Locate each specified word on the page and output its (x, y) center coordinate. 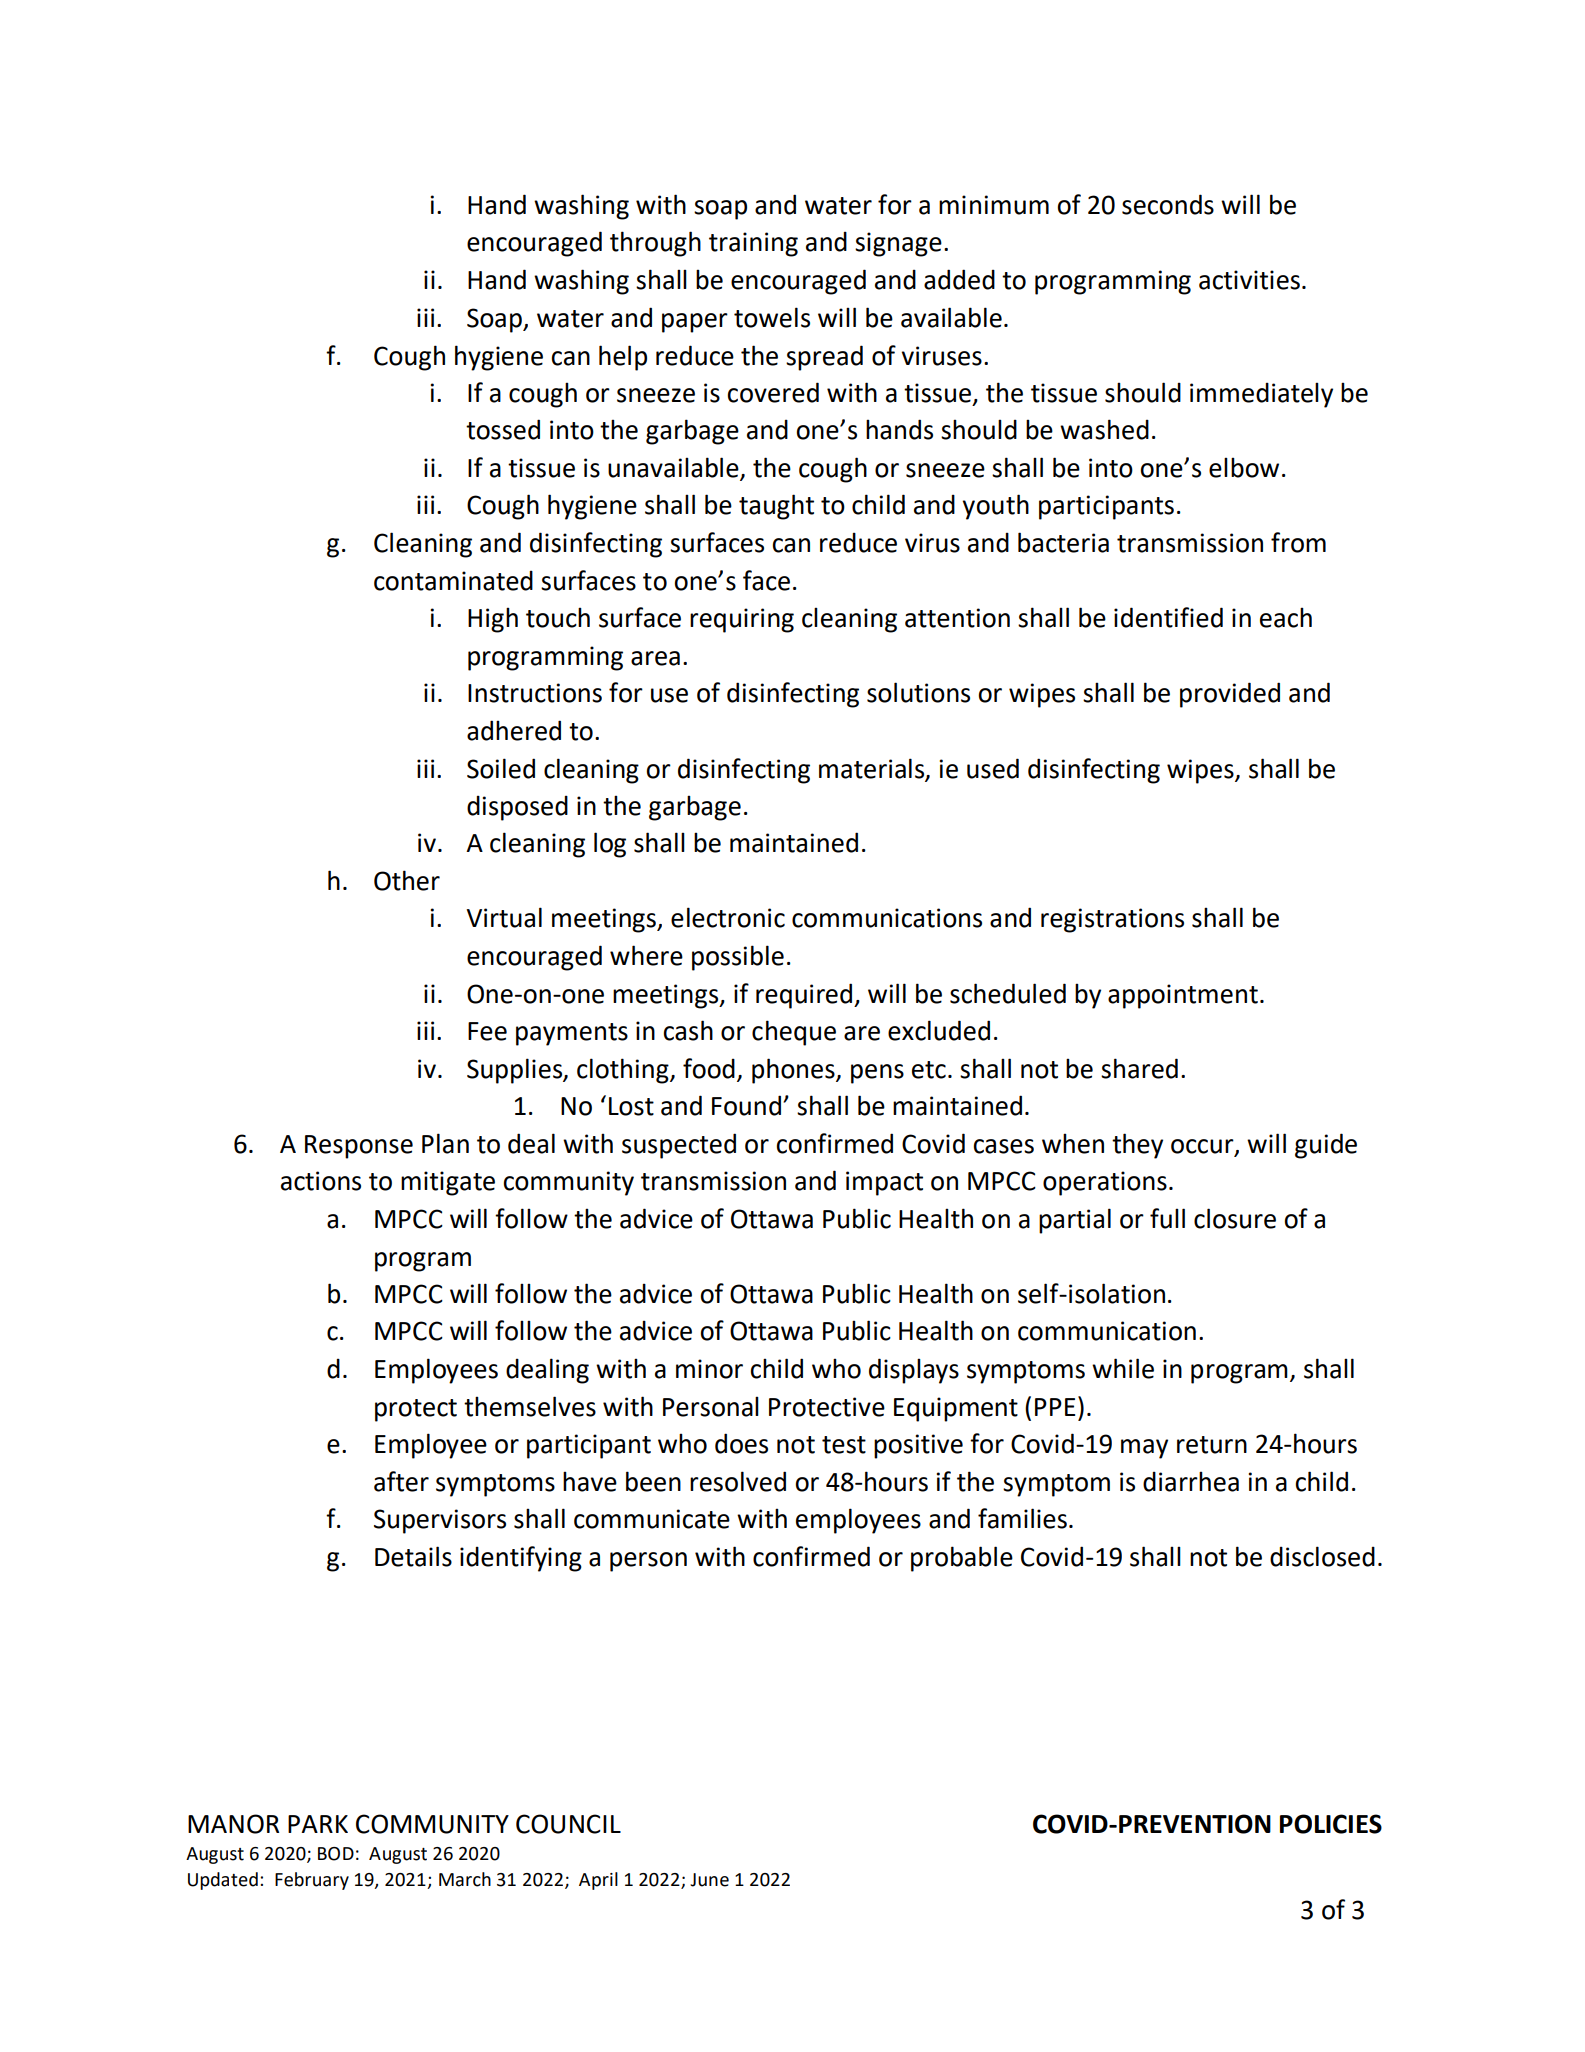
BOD (336, 1854)
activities (1249, 280)
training (753, 244)
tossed (503, 429)
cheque (794, 1033)
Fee (487, 1031)
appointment (1183, 996)
